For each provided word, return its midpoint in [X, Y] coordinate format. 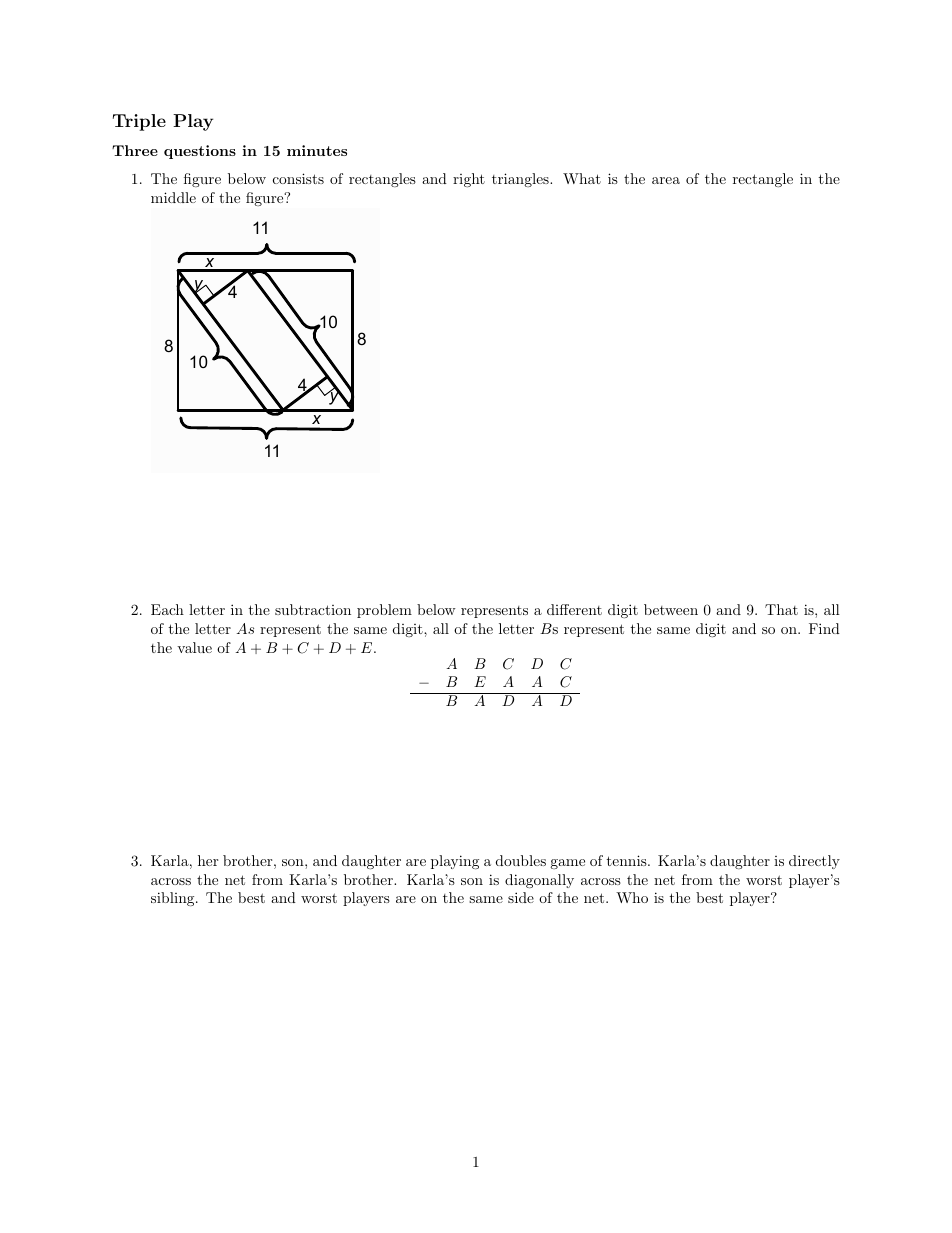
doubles [521, 860]
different [574, 609]
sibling [174, 899]
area [666, 180]
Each [167, 609]
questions [200, 152]
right [469, 180]
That [781, 609]
